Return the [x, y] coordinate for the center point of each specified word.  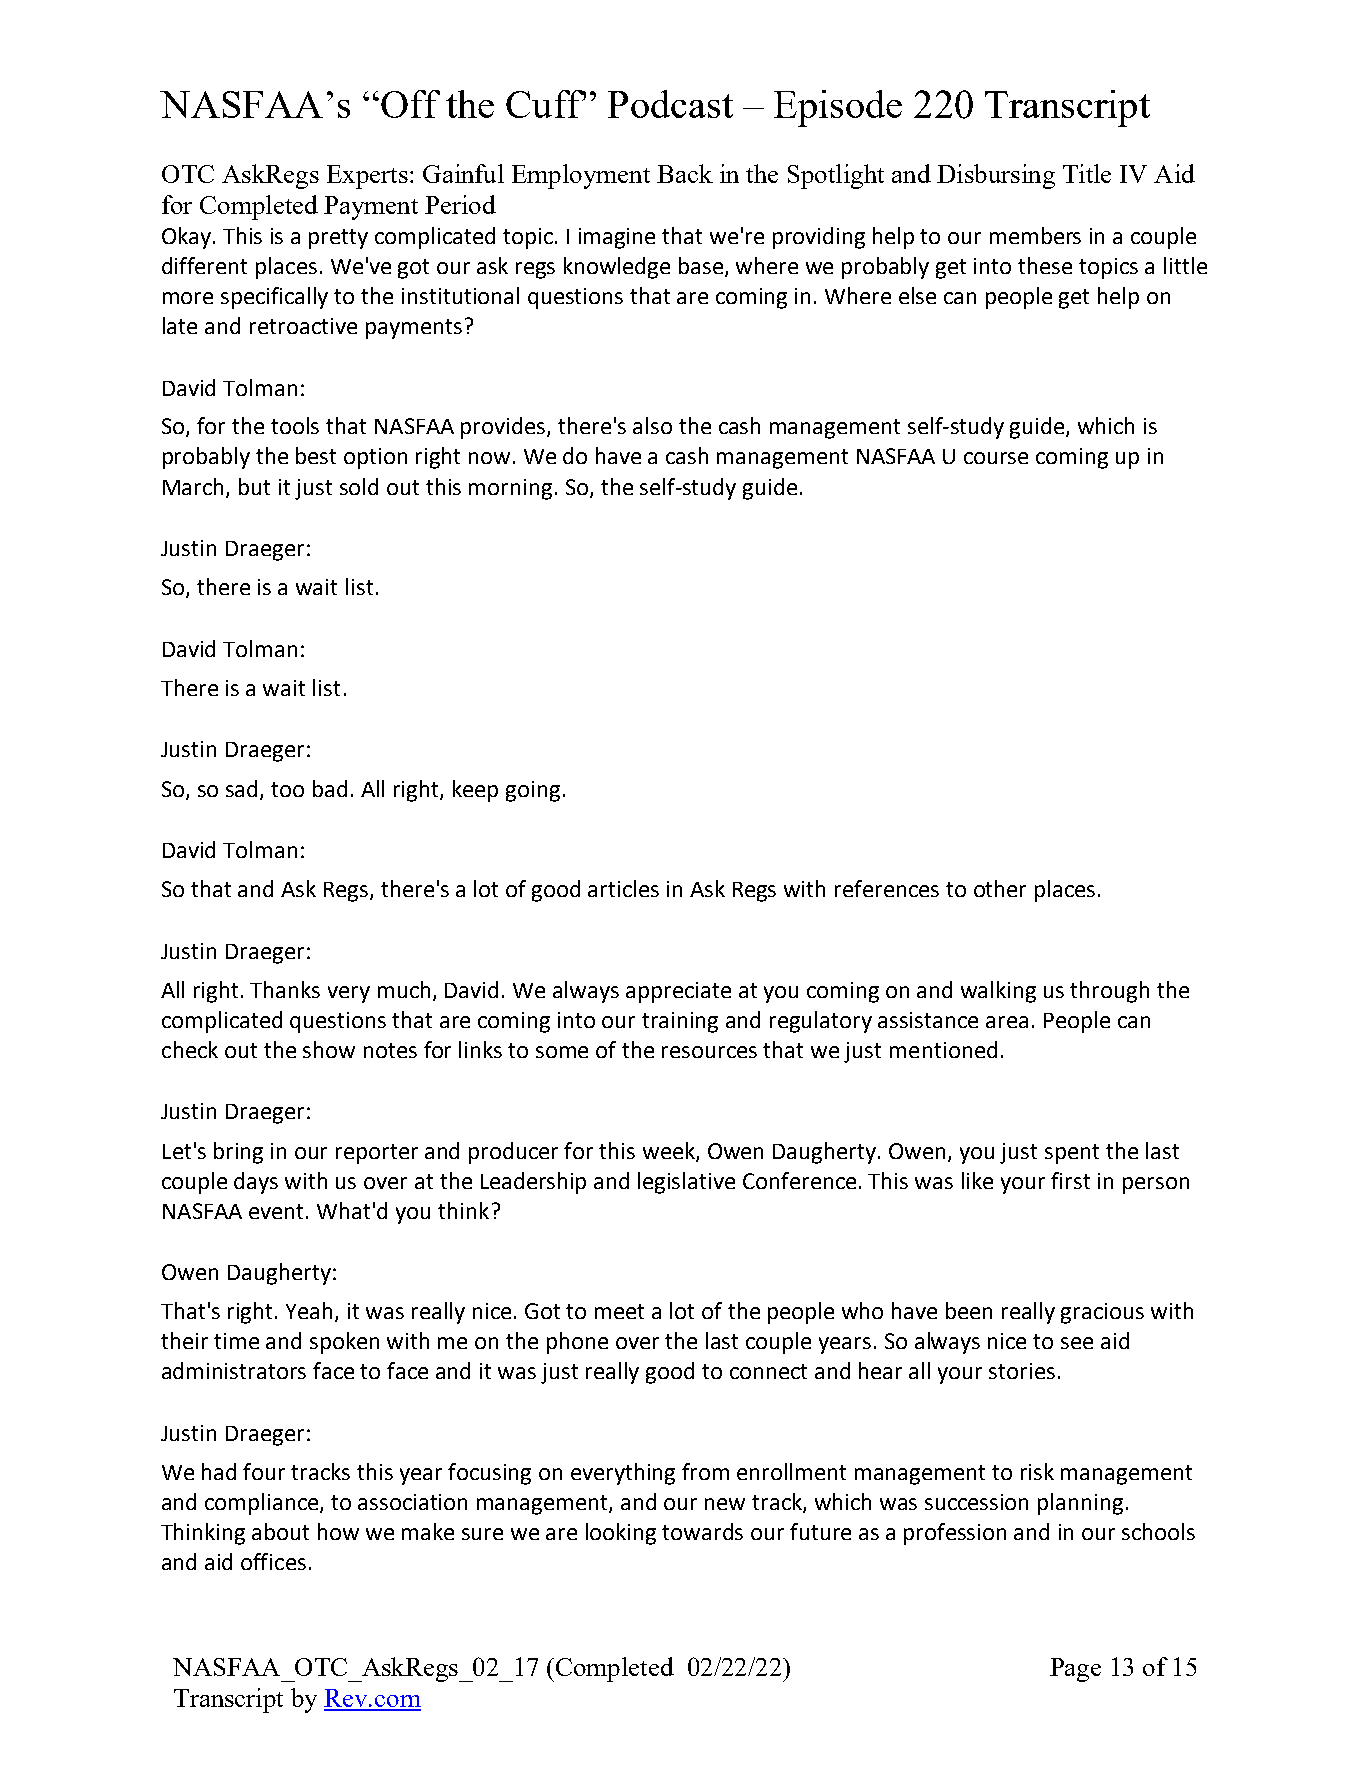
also [652, 425]
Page [1075, 1670]
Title [1087, 173]
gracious [1102, 1313]
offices [273, 1561]
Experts [367, 177]
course [996, 458]
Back [685, 173]
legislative [686, 1183]
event [278, 1211]
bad [330, 788]
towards [702, 1531]
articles [623, 888]
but [254, 486]
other [1000, 888]
